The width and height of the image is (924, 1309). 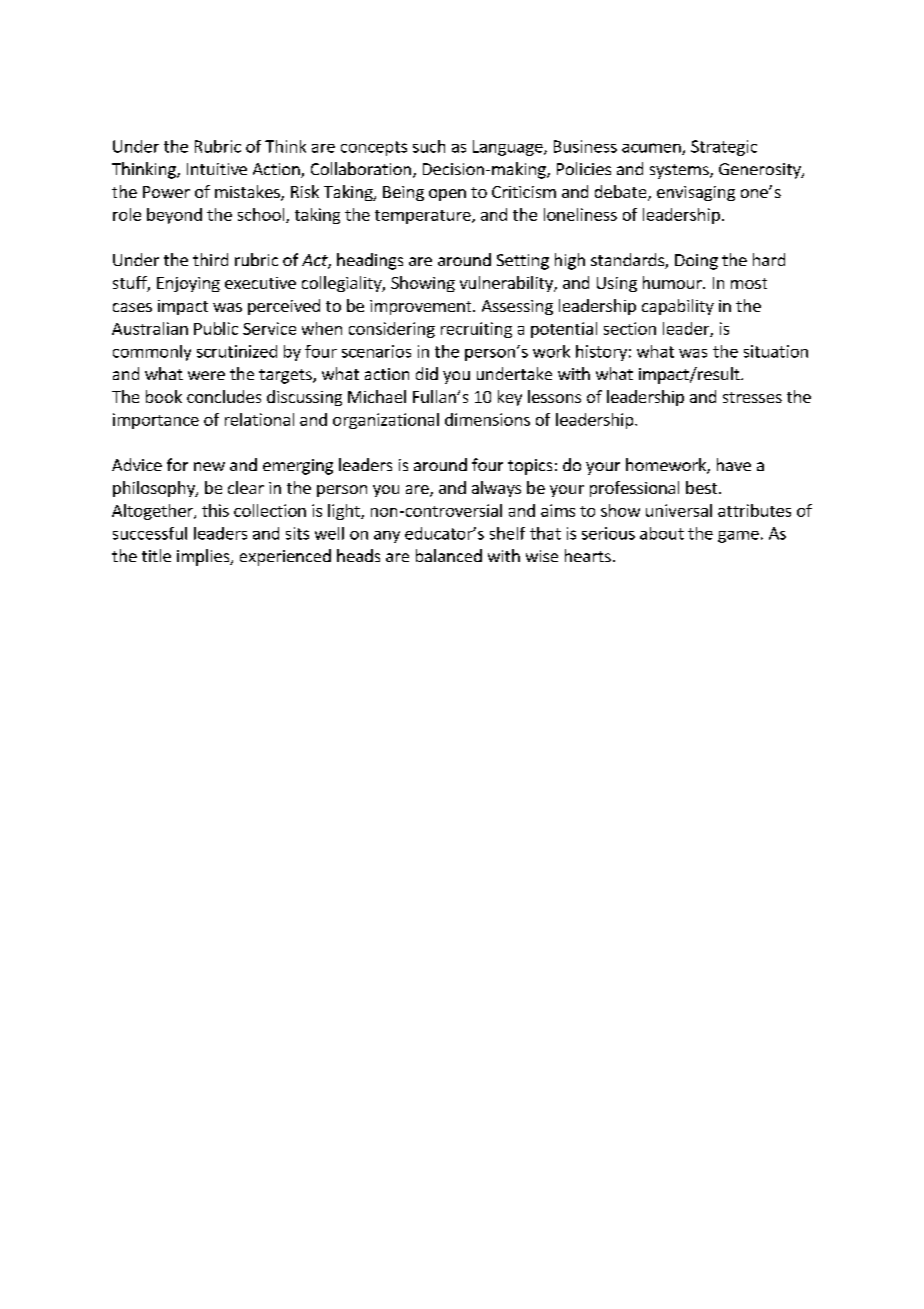 What do you see at coordinates (429, 146) in the image?
I see `such` at bounding box center [429, 146].
